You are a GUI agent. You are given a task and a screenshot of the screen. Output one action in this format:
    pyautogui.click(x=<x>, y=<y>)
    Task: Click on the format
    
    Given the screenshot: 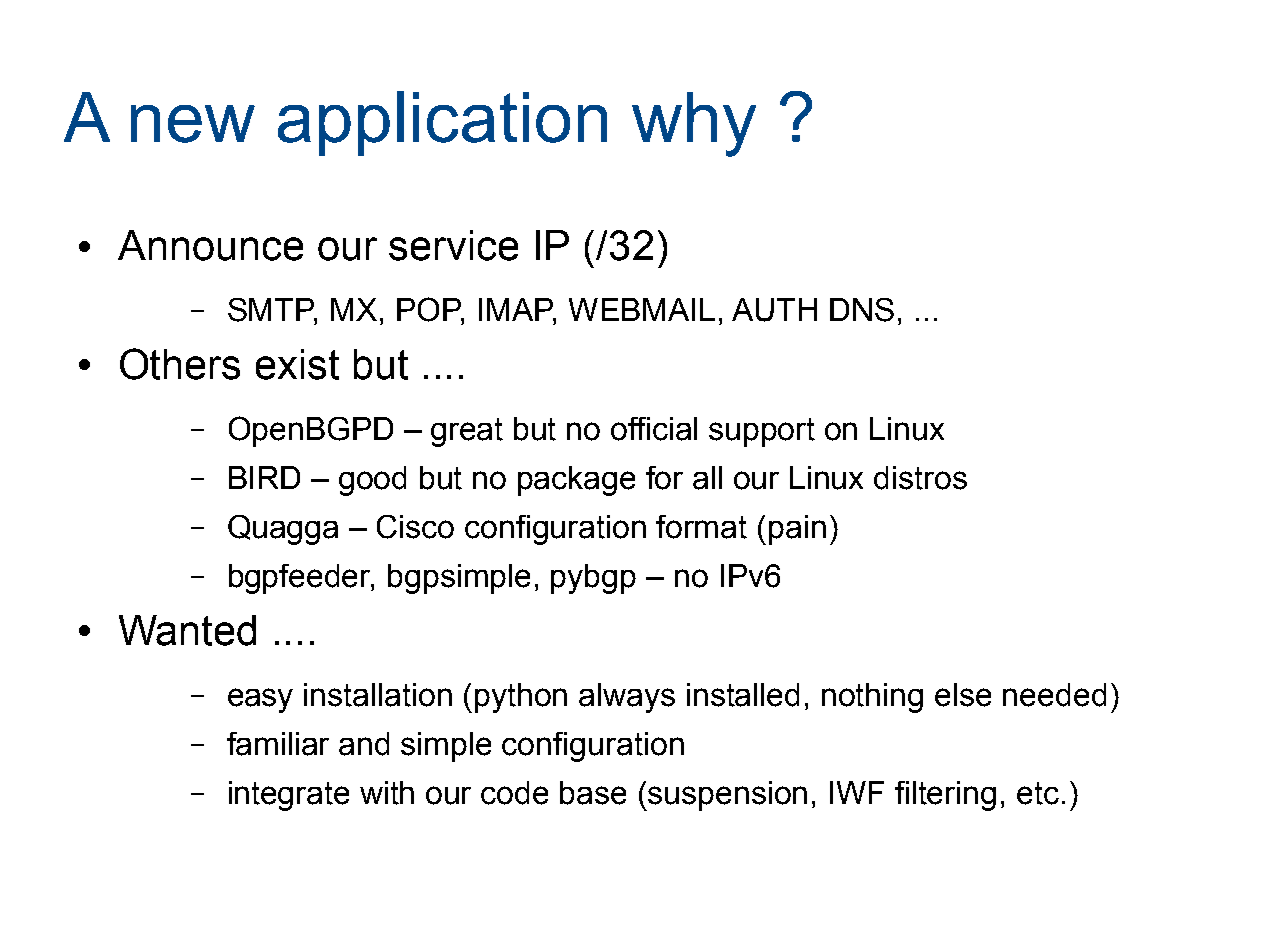 What is the action you would take?
    pyautogui.click(x=701, y=527)
